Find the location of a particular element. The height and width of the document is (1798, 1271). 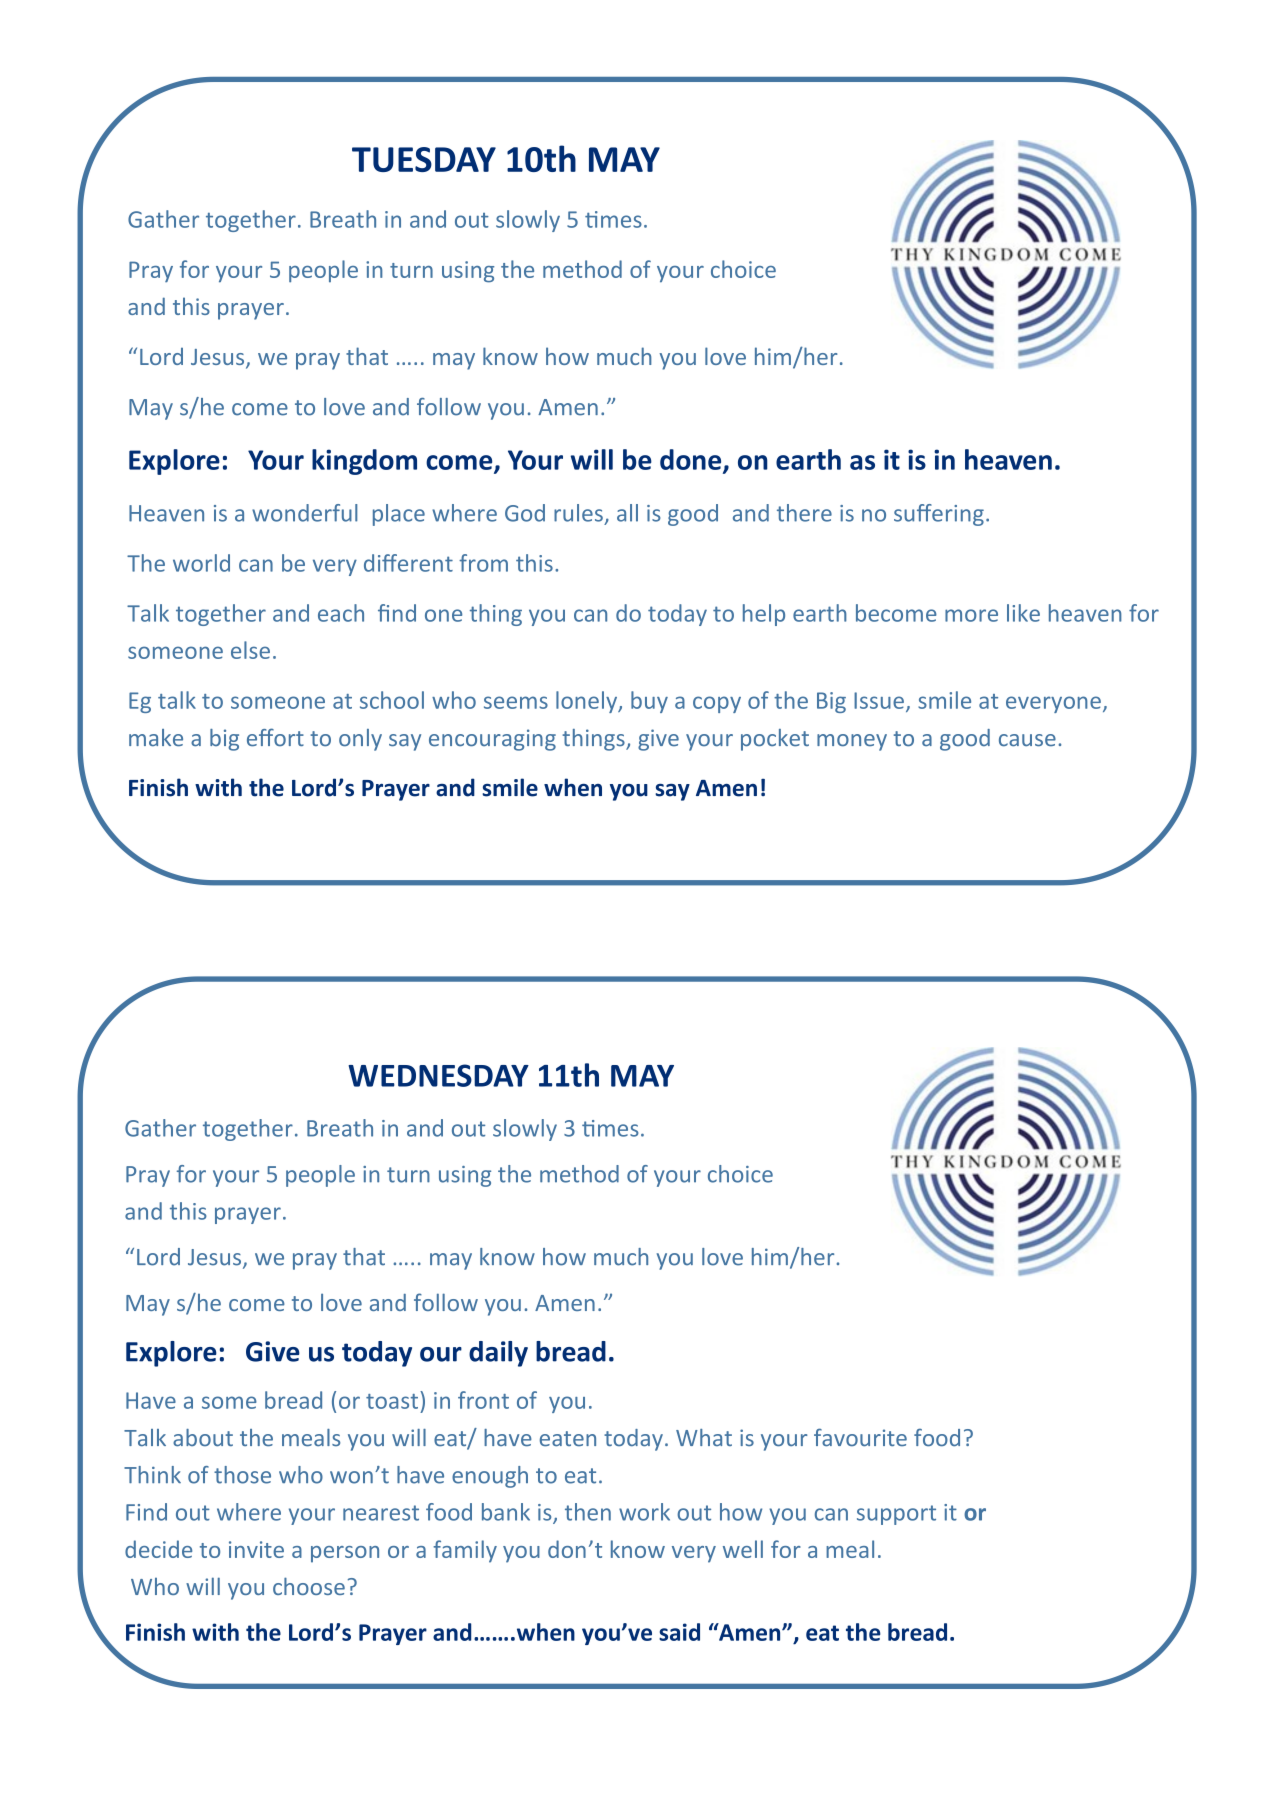

then is located at coordinates (588, 1512).
